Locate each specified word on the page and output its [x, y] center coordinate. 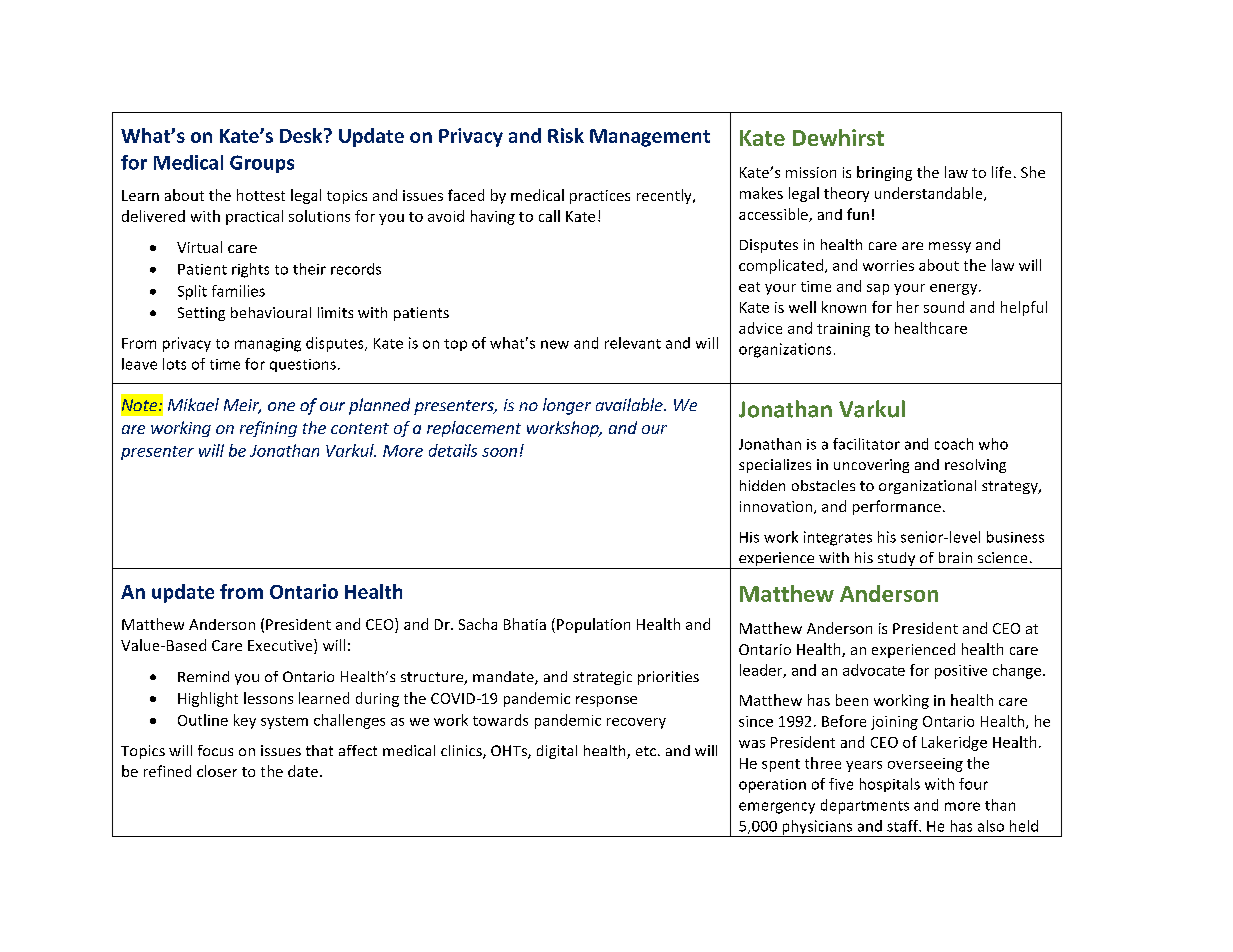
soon [499, 452]
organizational [927, 487]
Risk [566, 135]
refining [268, 429]
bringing [884, 173]
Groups [262, 164]
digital [557, 752]
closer [217, 771]
